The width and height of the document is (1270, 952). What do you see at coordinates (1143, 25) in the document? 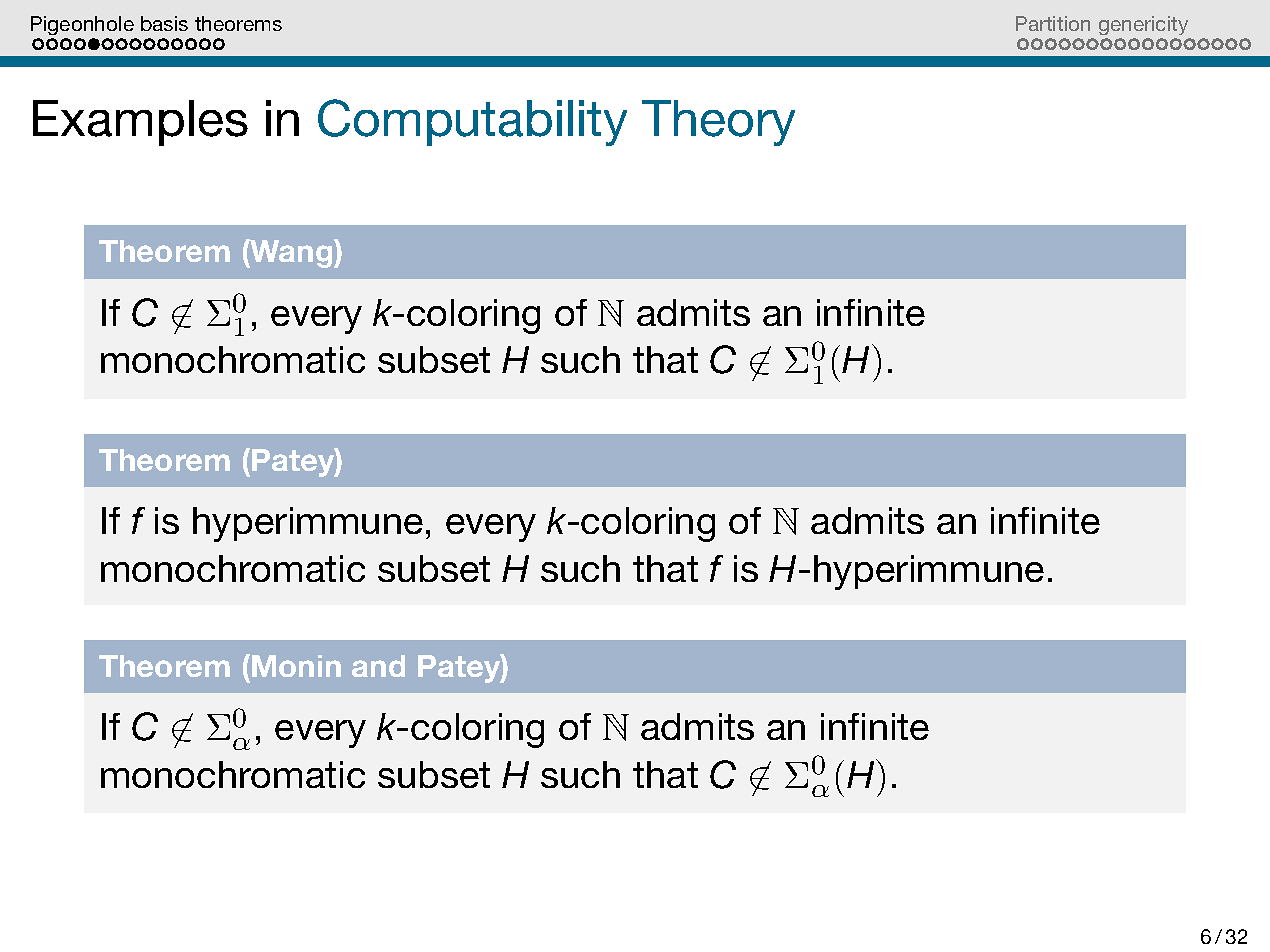
I see `genericity` at bounding box center [1143, 25].
